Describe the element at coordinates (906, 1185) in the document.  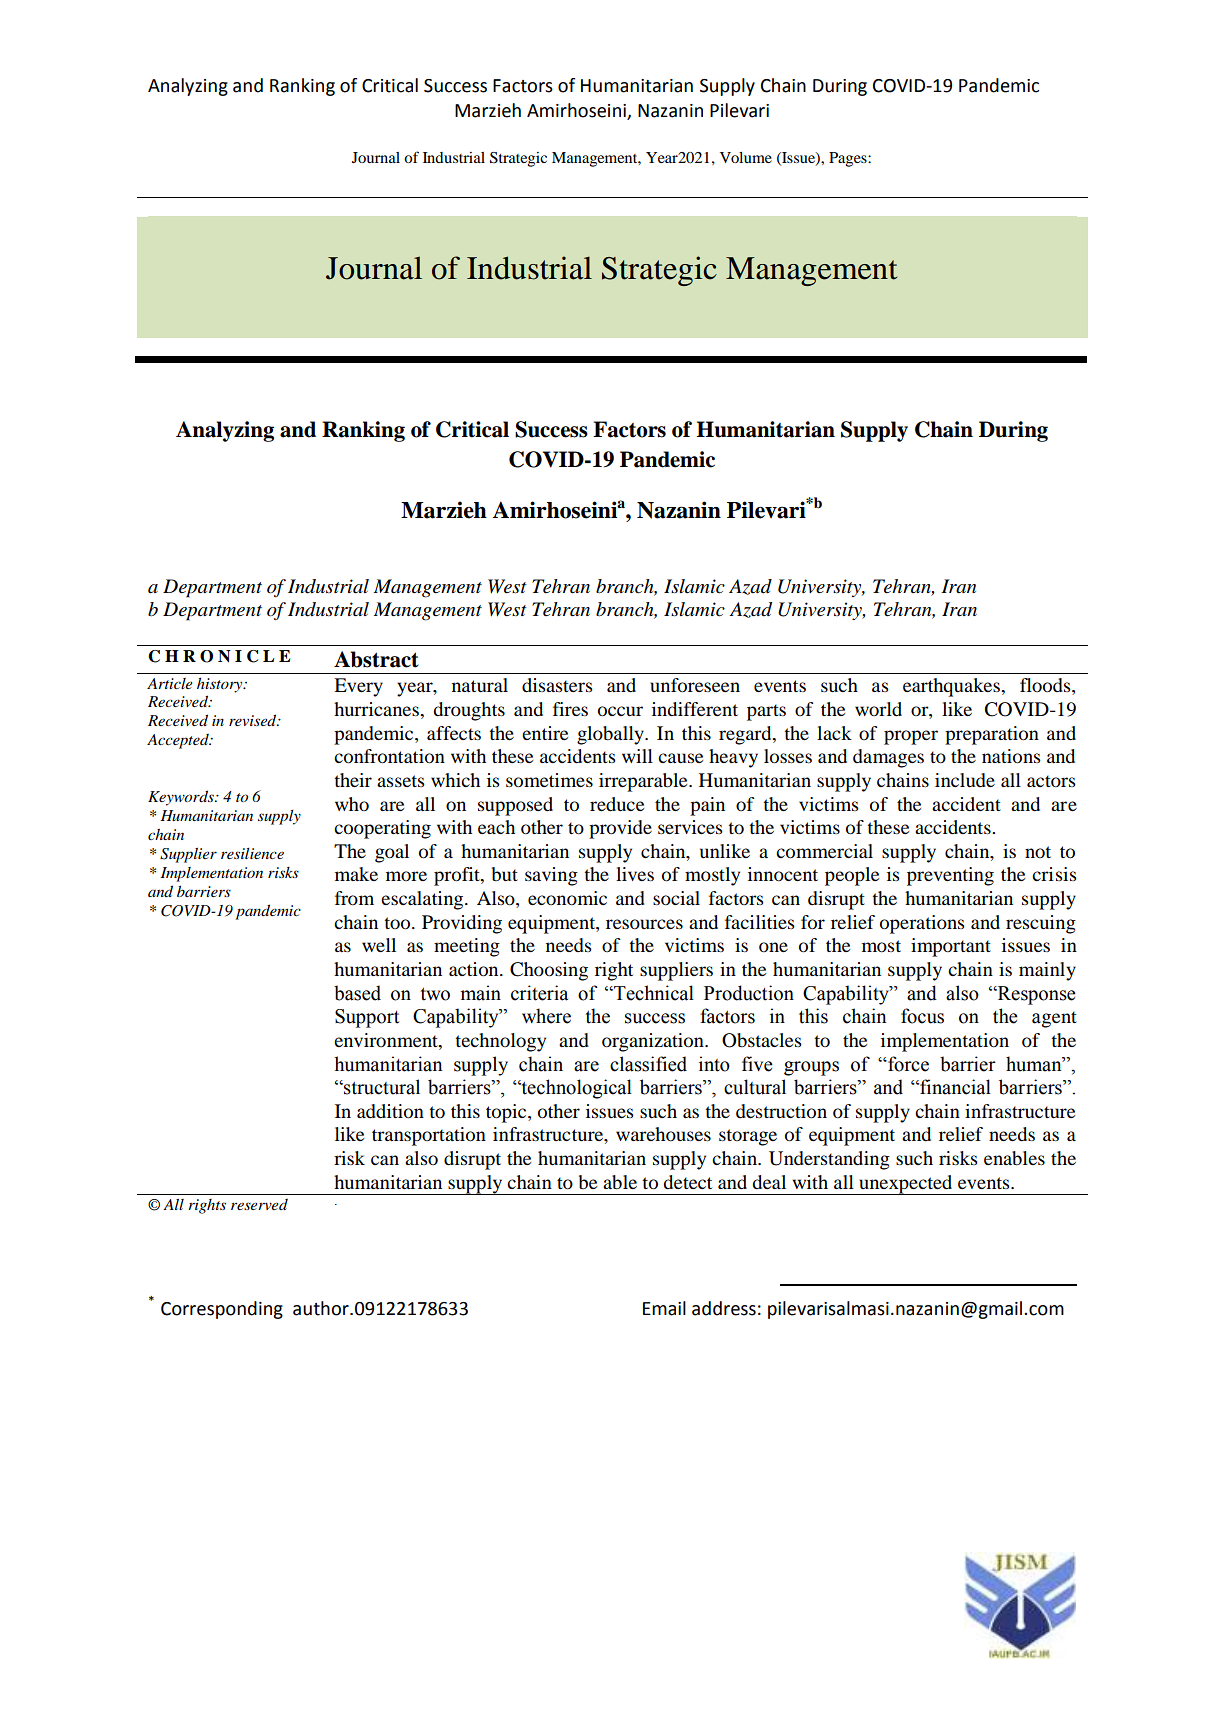
I see `unexpected` at that location.
